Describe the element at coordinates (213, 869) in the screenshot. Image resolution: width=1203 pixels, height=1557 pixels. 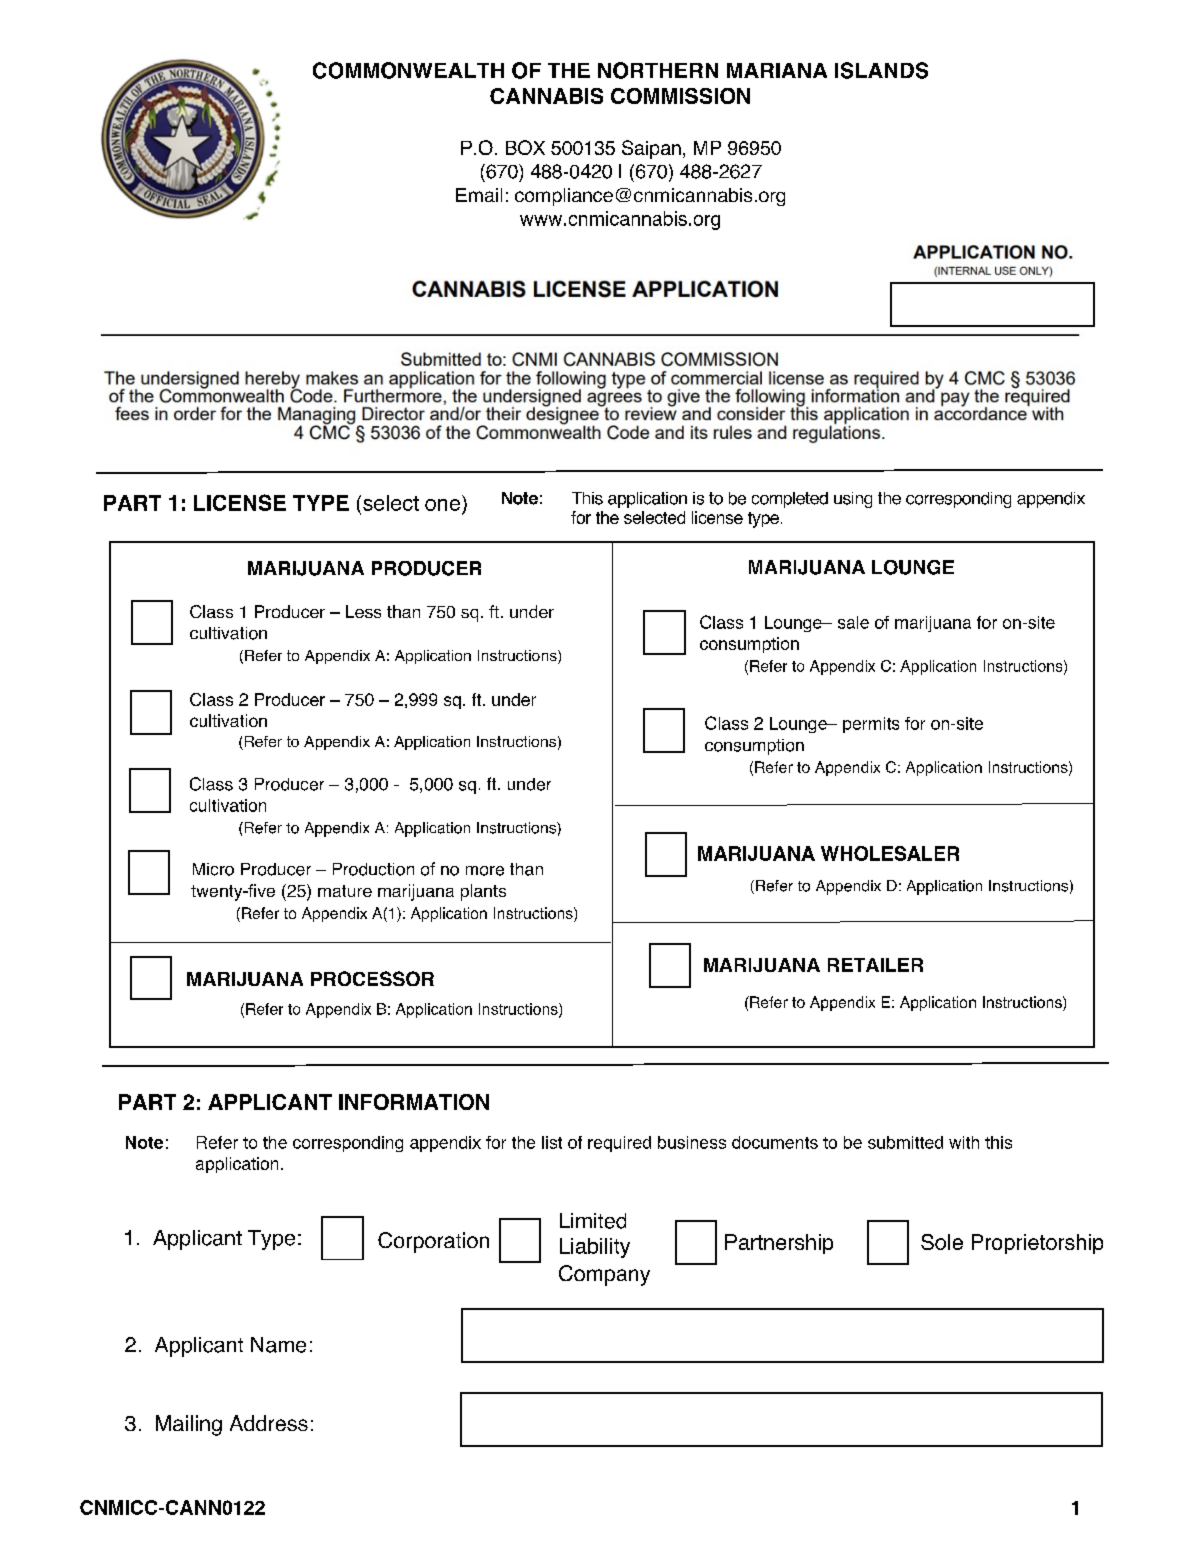
I see `Micro` at that location.
